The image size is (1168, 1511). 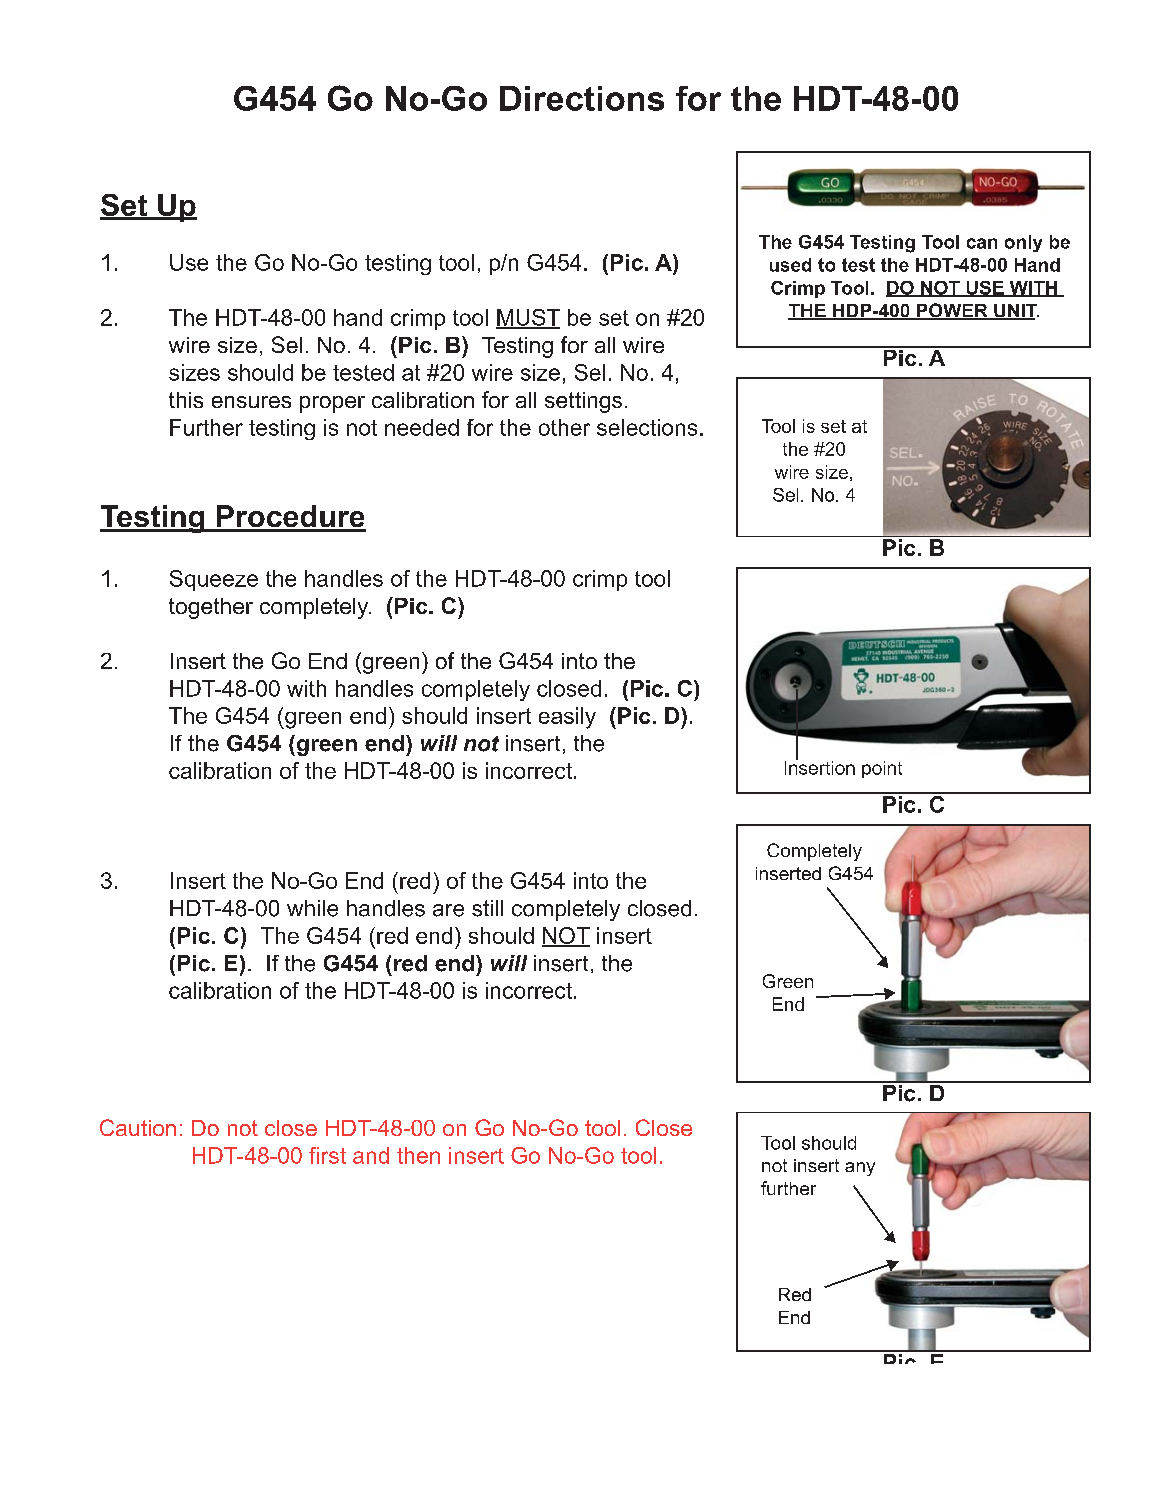 What do you see at coordinates (582, 98) in the screenshot?
I see `Directions` at bounding box center [582, 98].
